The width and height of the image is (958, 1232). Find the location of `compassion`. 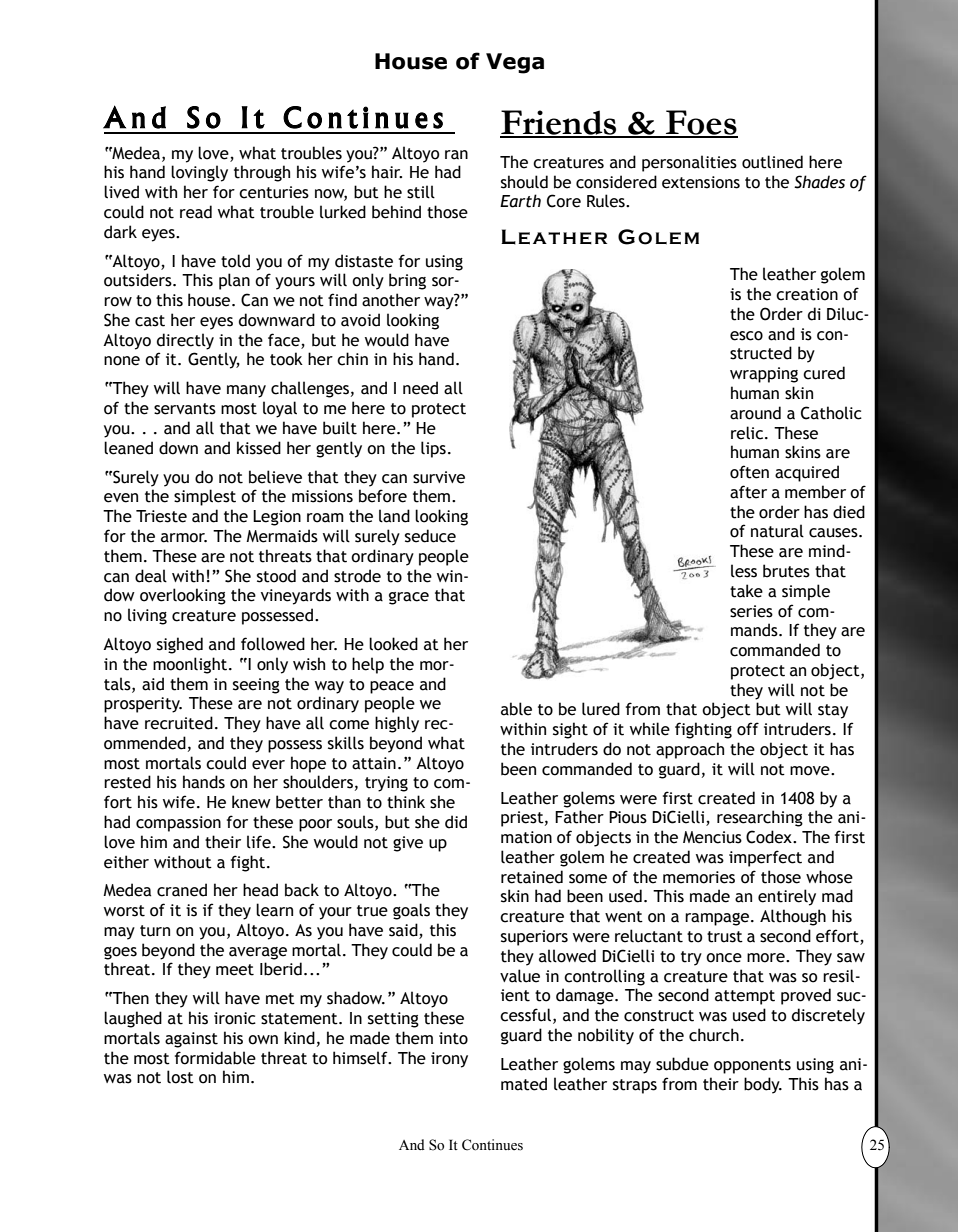

compassion is located at coordinates (178, 824).
